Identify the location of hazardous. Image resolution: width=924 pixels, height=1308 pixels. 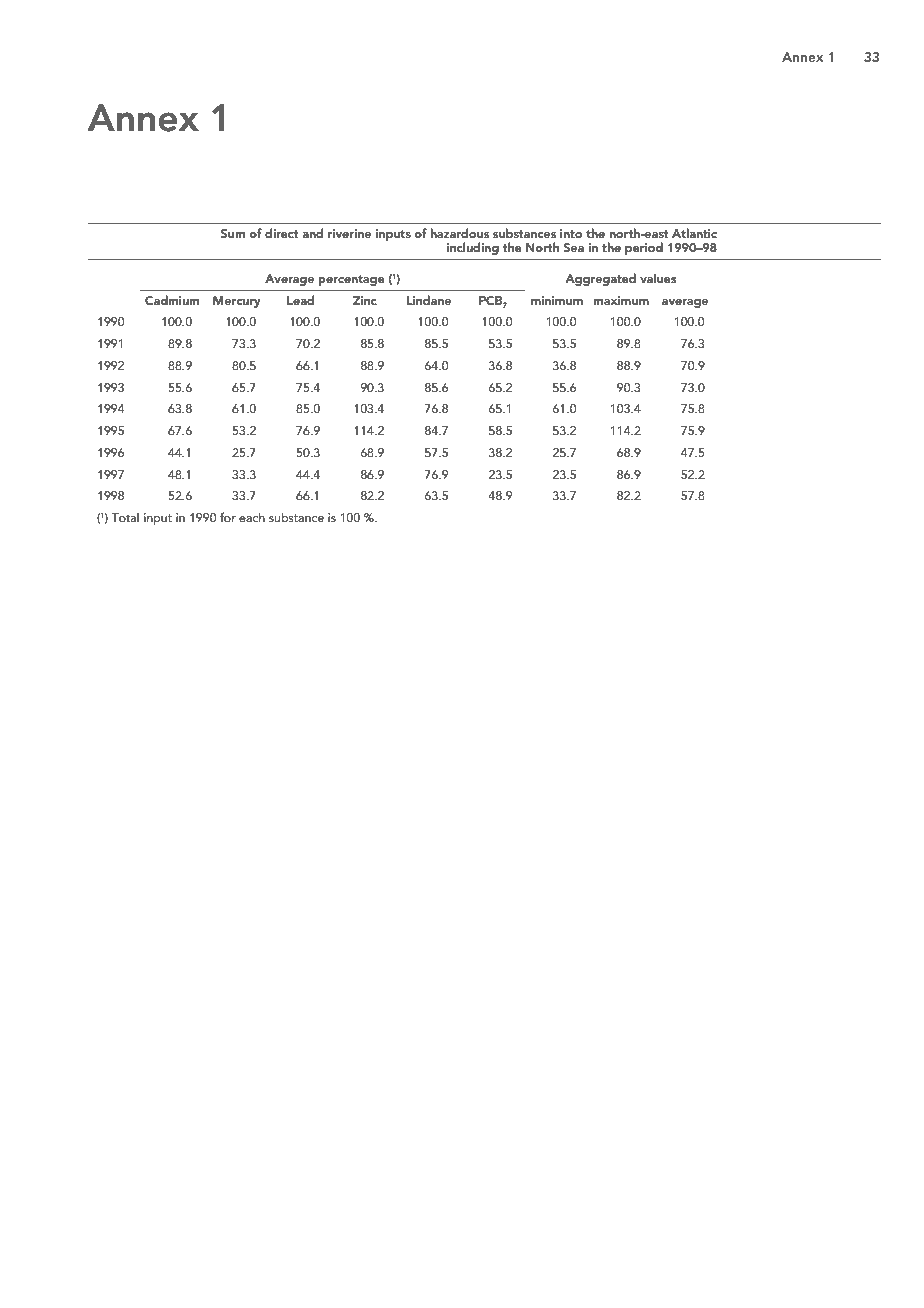
(459, 233).
